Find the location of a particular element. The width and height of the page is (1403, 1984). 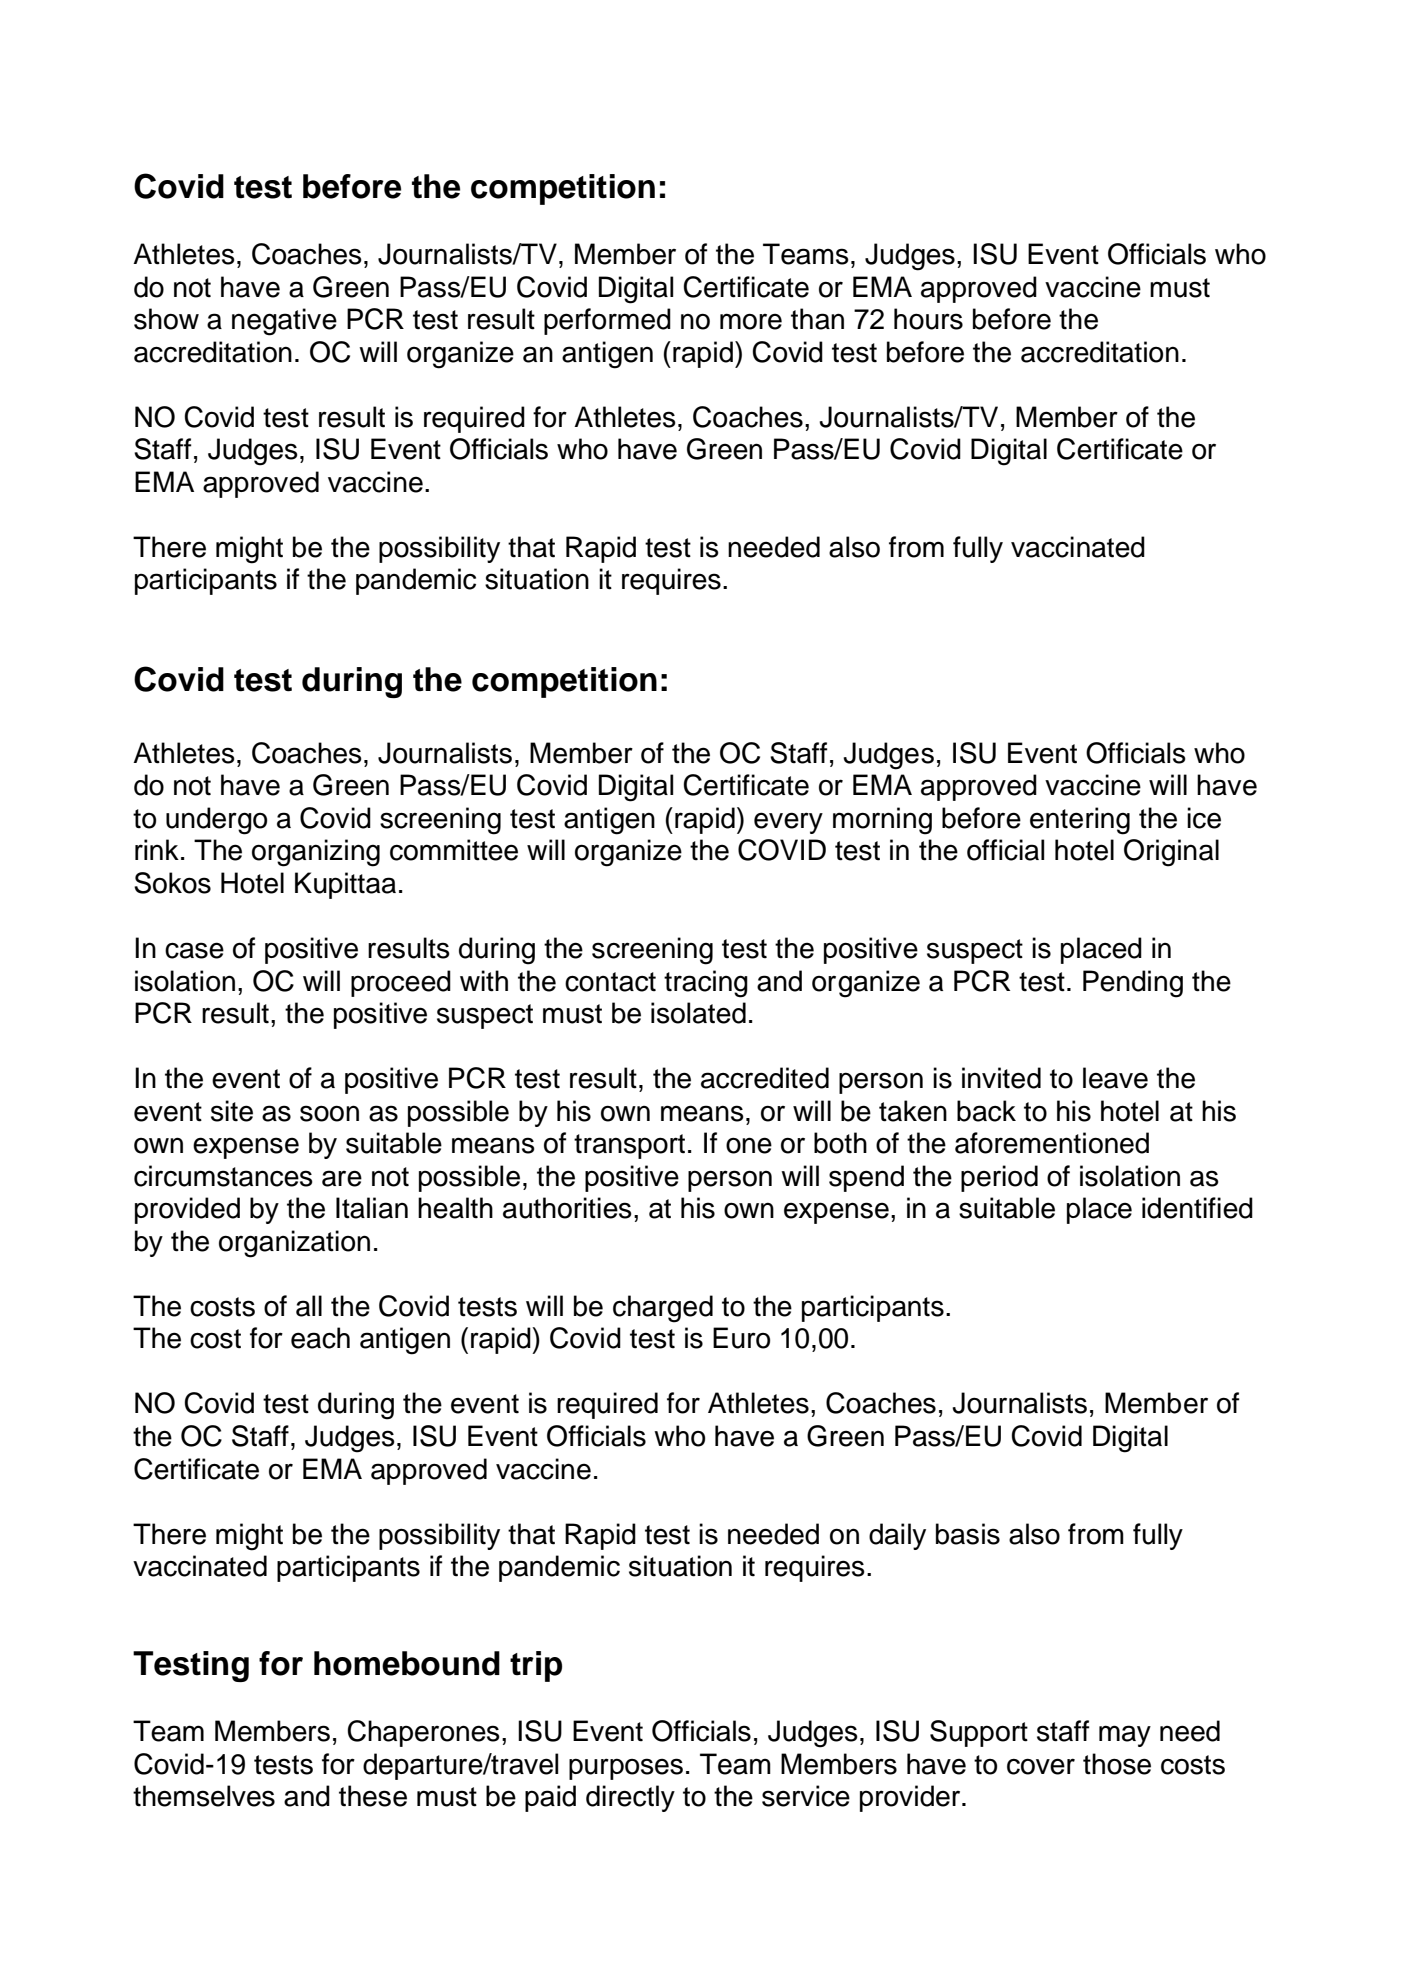

isolated is located at coordinates (698, 1013).
